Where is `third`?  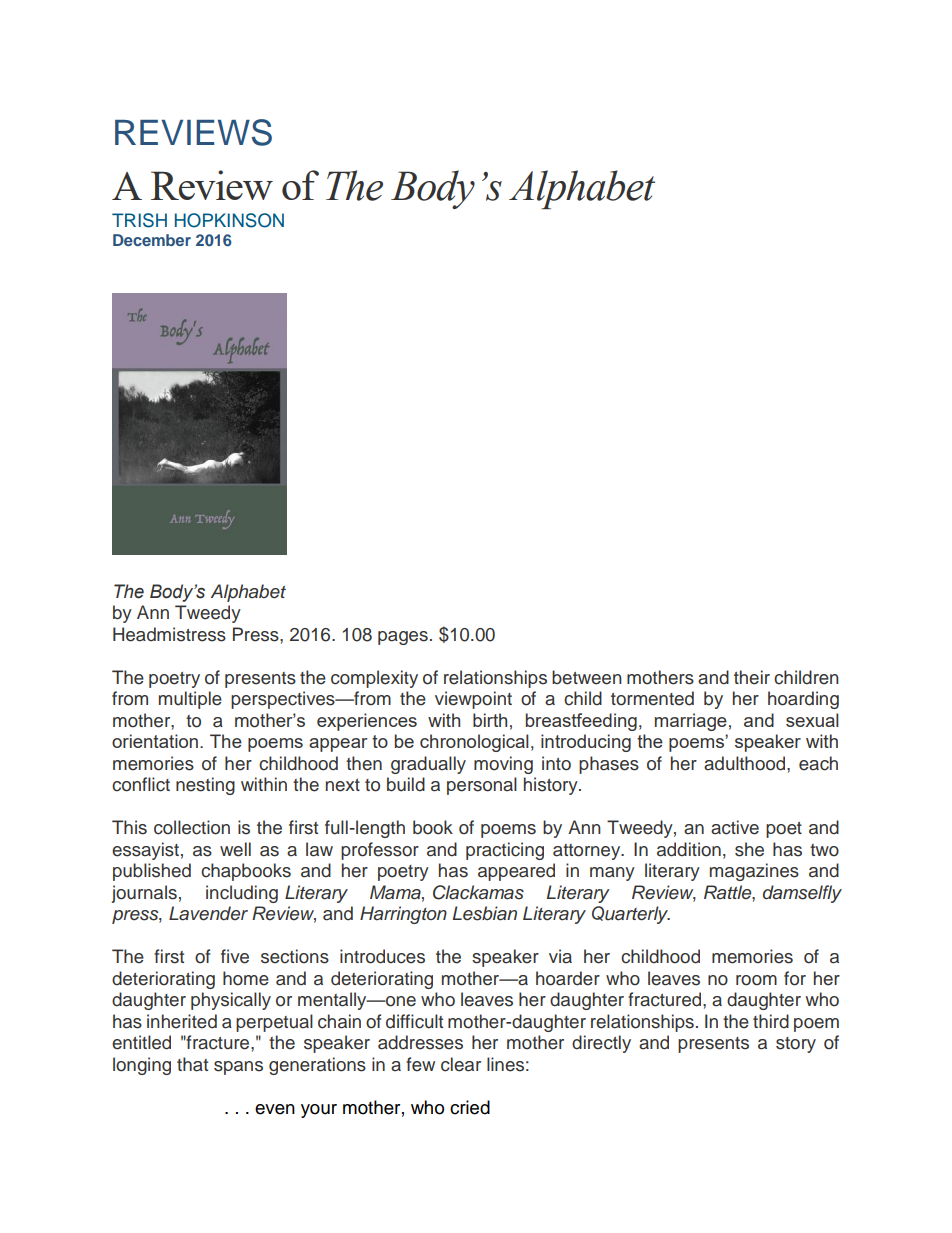 third is located at coordinates (771, 1021).
